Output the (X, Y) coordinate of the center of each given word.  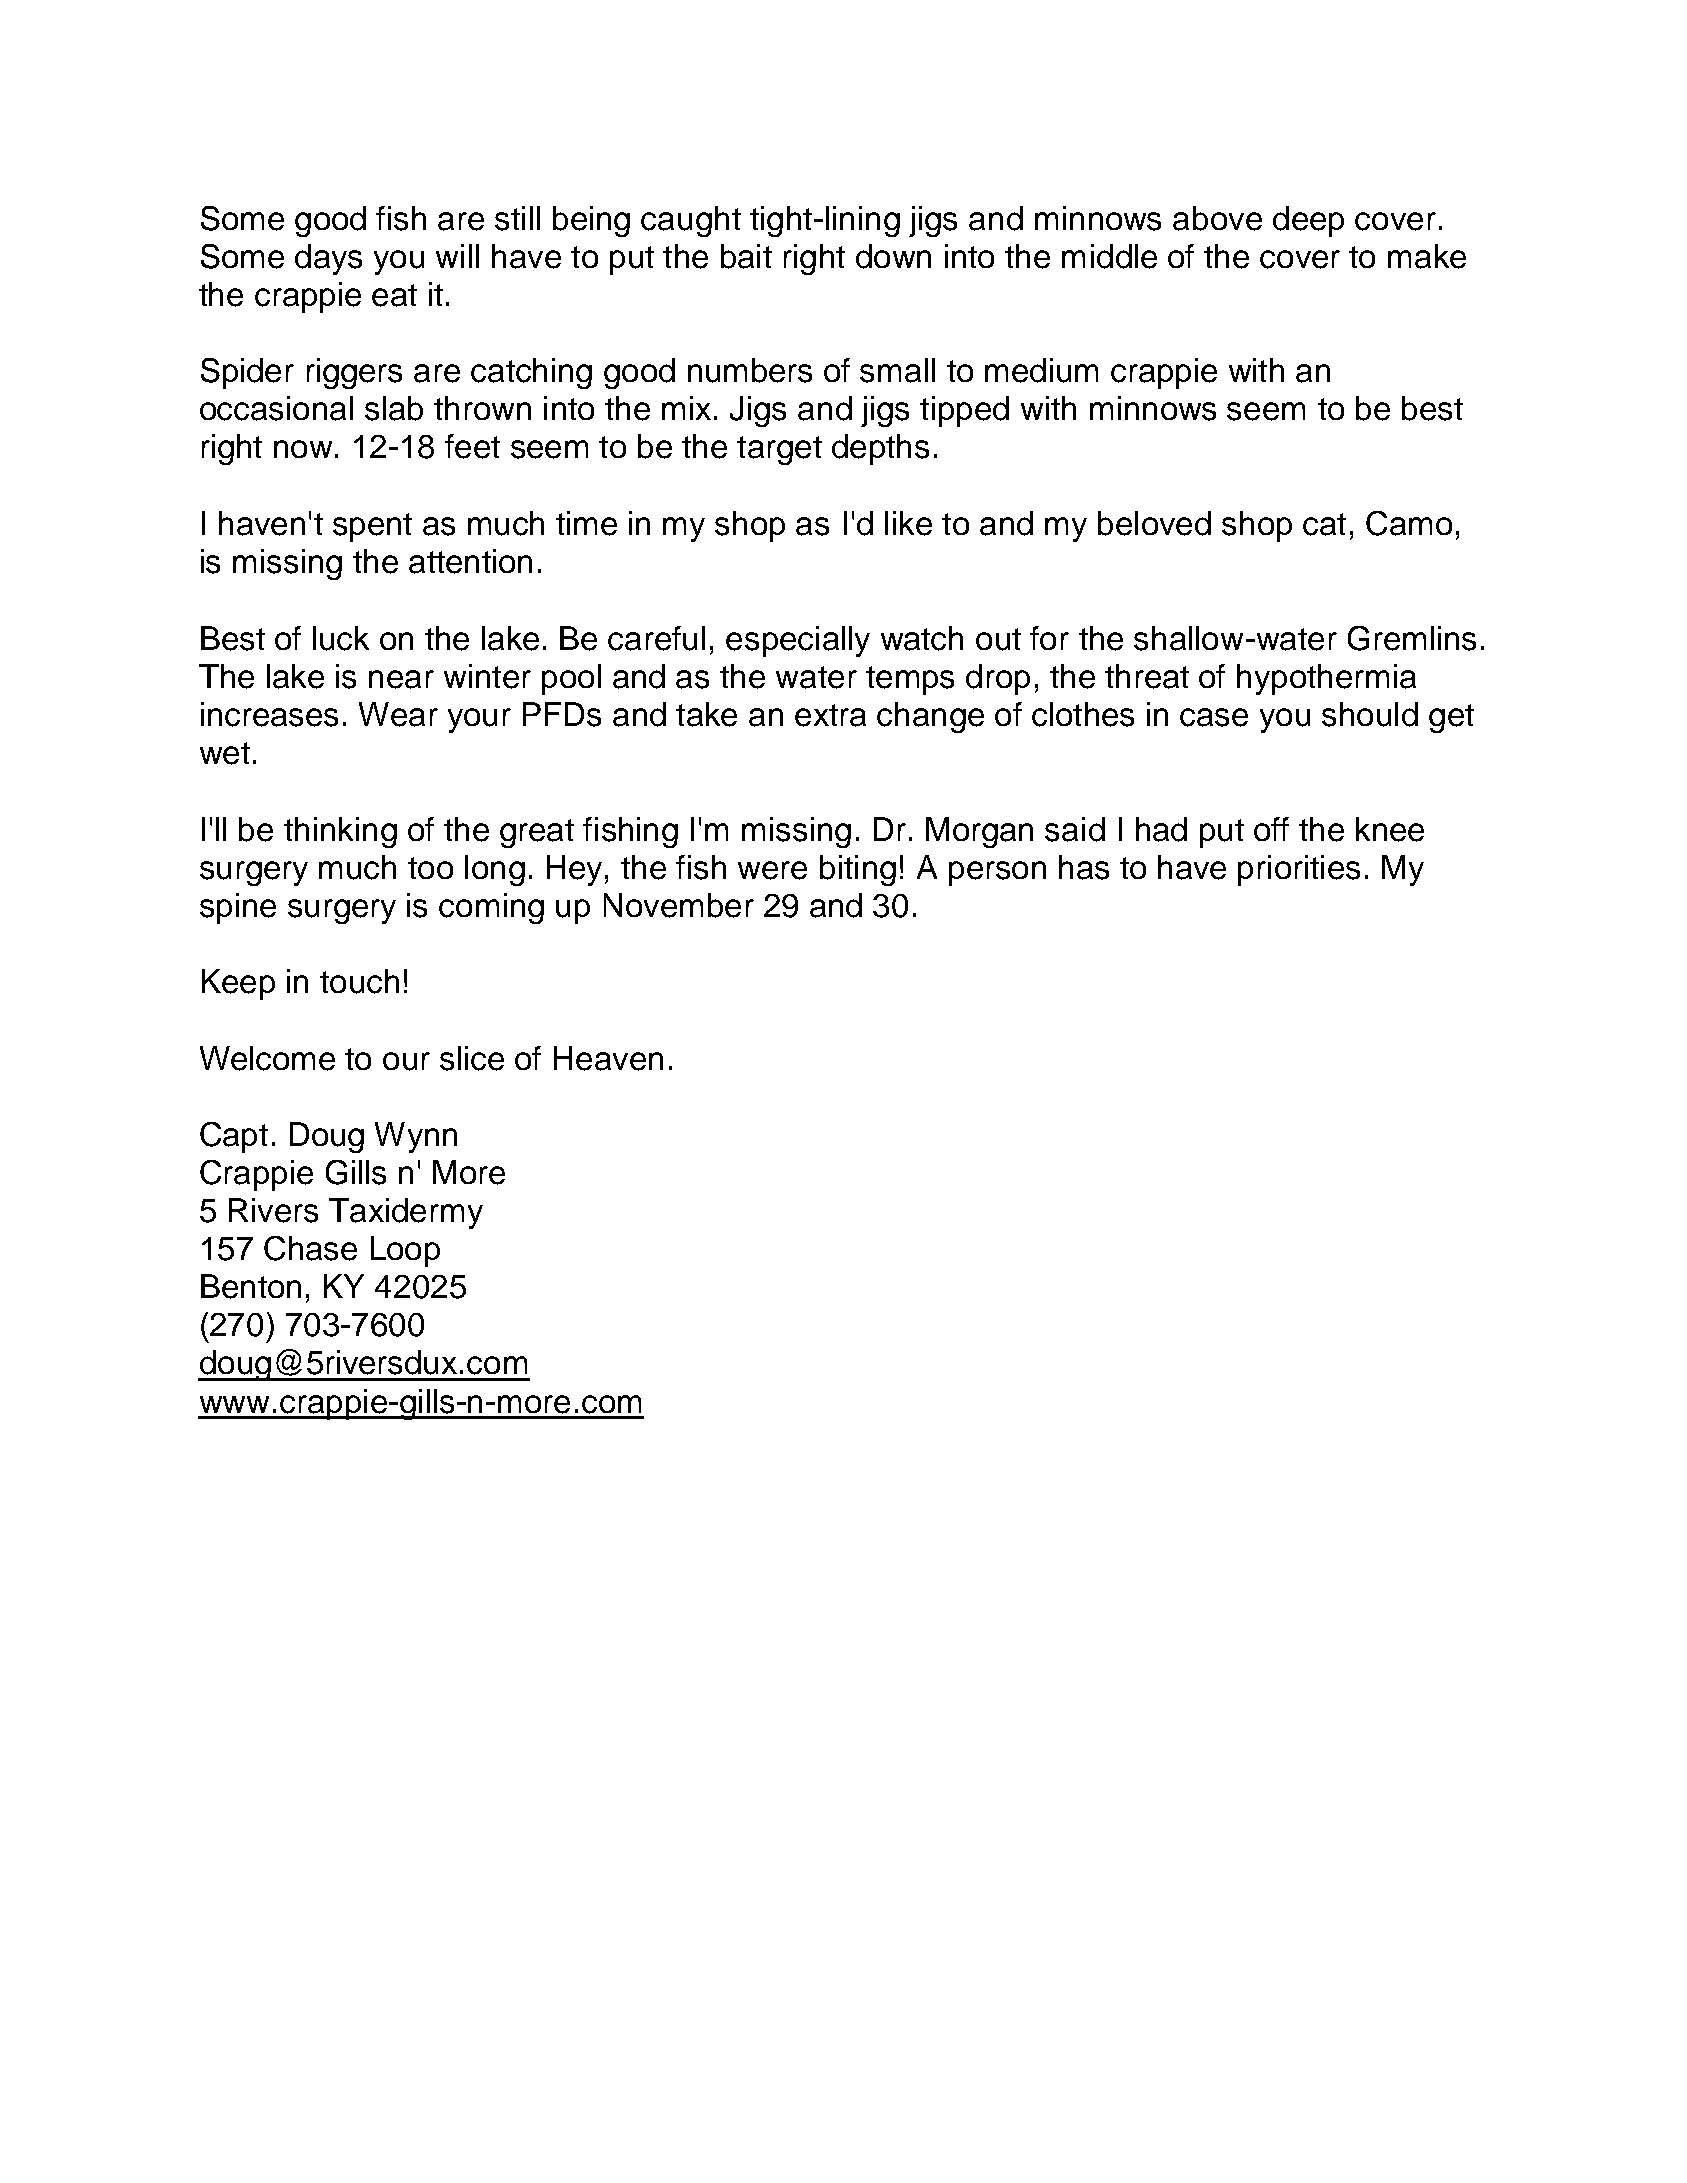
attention (470, 561)
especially (798, 641)
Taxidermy (406, 1213)
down (893, 256)
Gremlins (1412, 638)
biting (858, 870)
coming (491, 908)
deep (1308, 221)
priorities (1299, 870)
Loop (405, 1251)
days (328, 259)
